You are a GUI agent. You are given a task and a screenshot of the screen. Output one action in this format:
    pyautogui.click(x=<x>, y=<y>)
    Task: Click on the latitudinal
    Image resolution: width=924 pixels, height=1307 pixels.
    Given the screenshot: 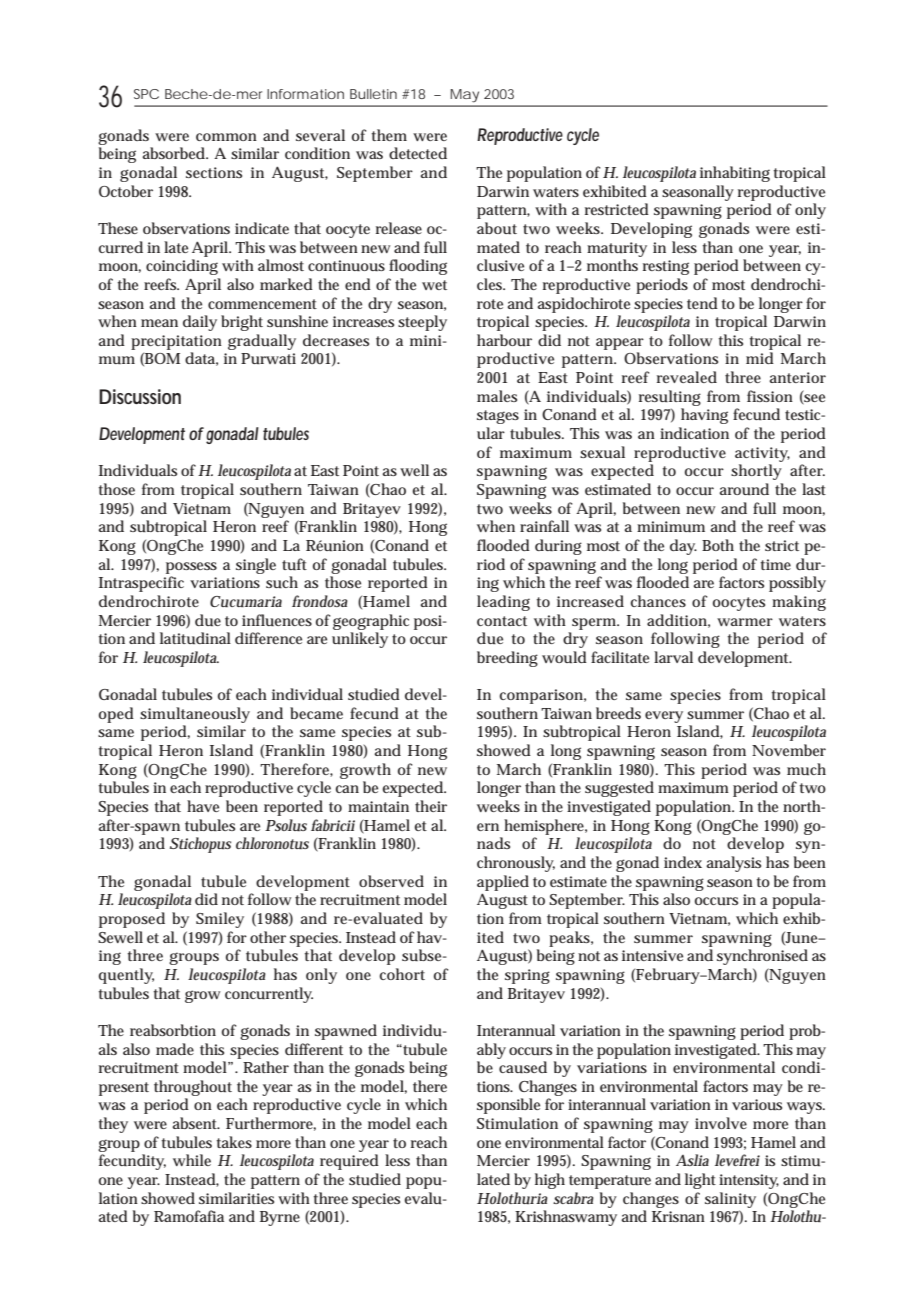 What is the action you would take?
    pyautogui.click(x=195, y=638)
